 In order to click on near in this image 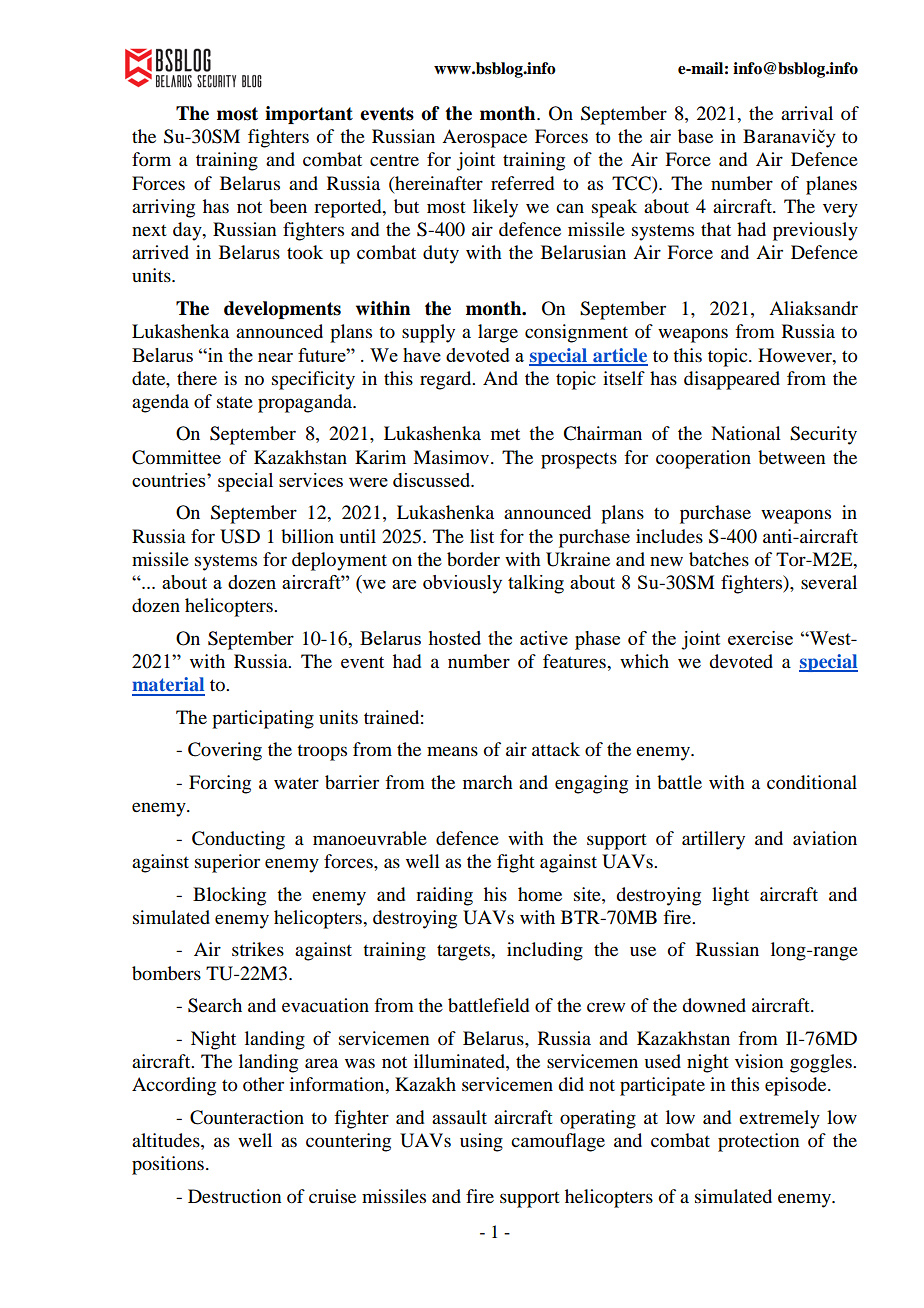, I will do `click(275, 357)`.
